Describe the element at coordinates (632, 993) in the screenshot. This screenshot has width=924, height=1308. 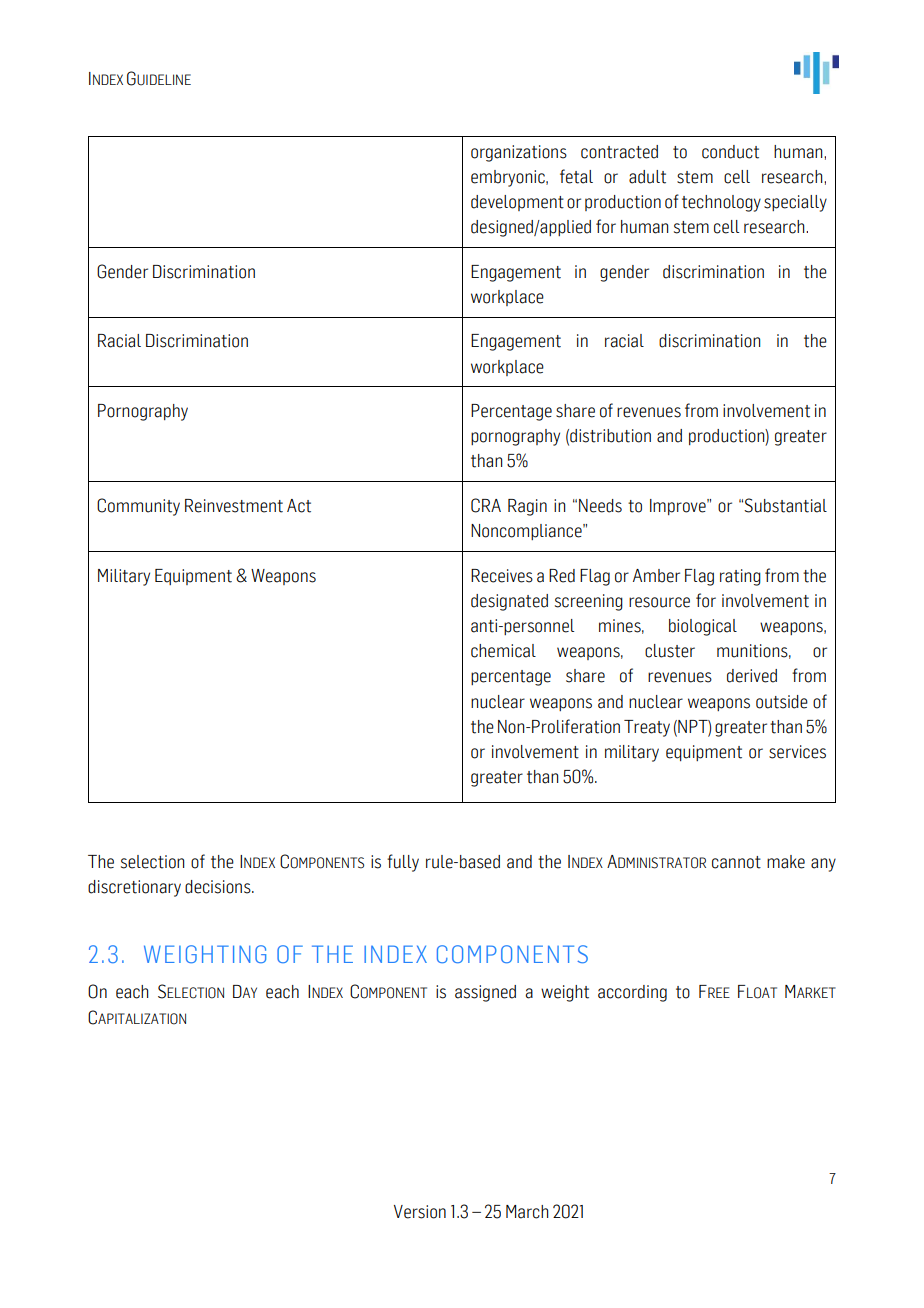
I see `according` at that location.
